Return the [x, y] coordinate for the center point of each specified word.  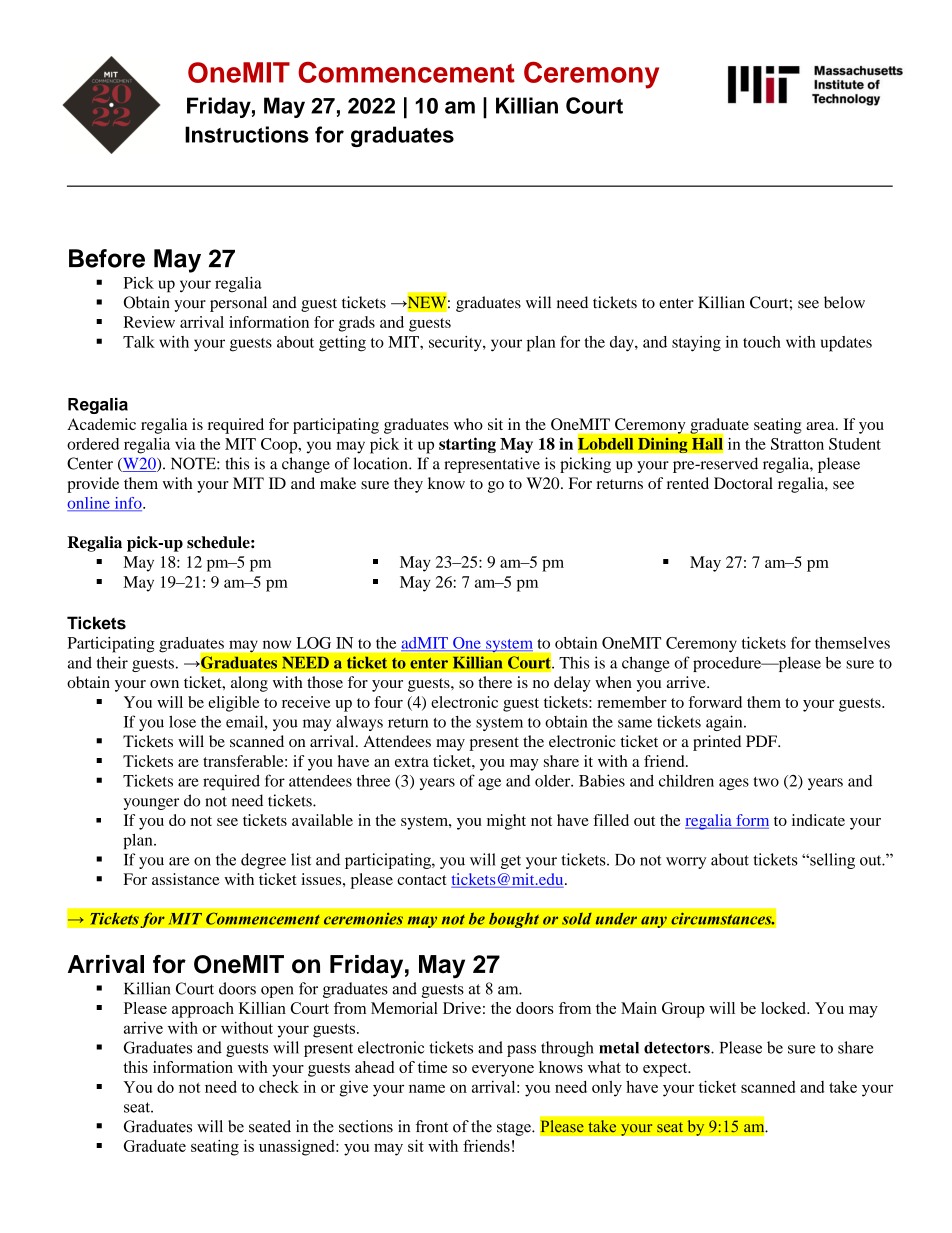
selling [831, 861]
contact [421, 880]
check [279, 1087]
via [185, 444]
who [468, 424]
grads [357, 324]
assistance [186, 879]
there [495, 682]
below [844, 302]
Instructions [247, 134]
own [164, 684]
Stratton [797, 444]
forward [715, 702]
